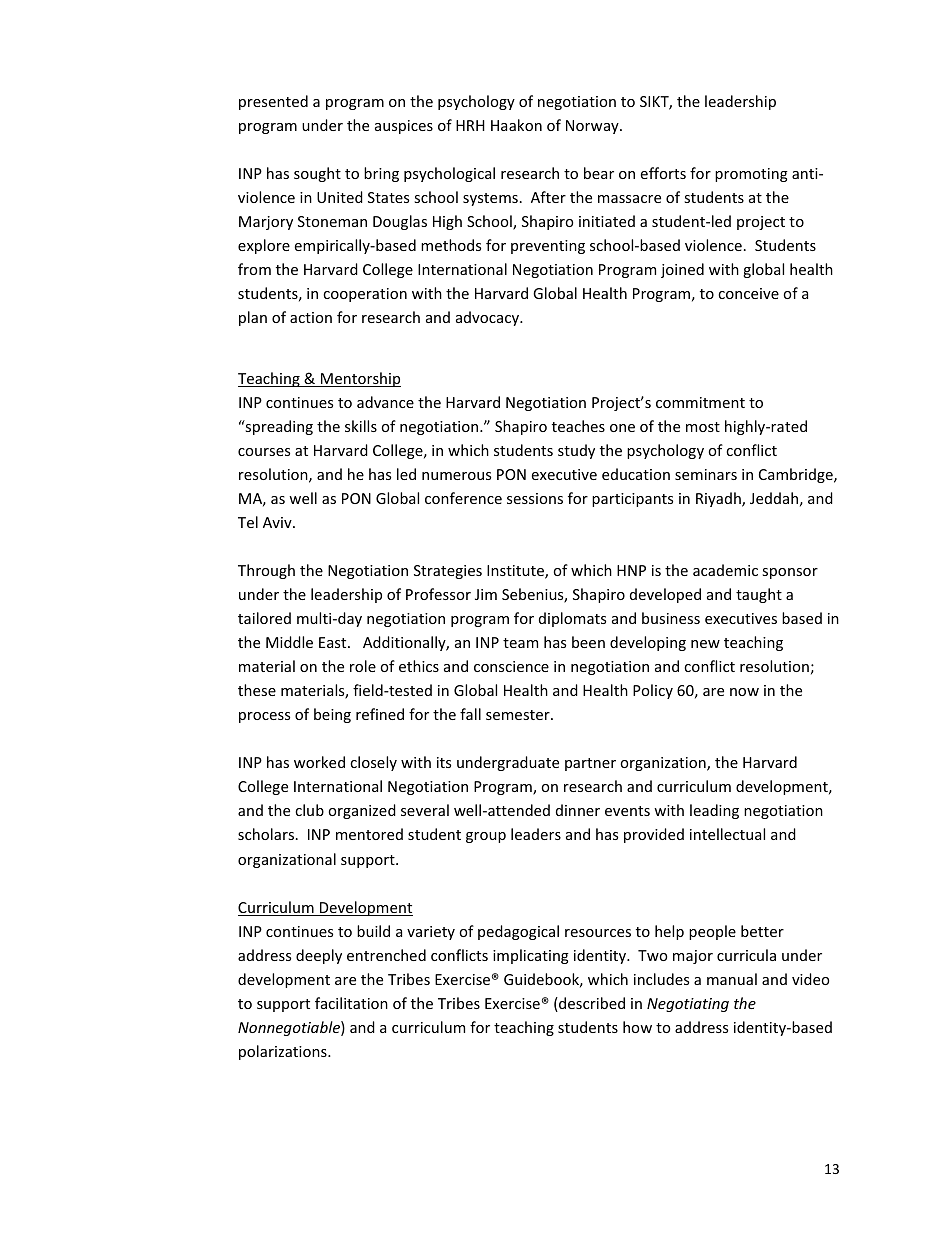 This screenshot has height=1233, width=952. What do you see at coordinates (703, 427) in the screenshot?
I see `most` at bounding box center [703, 427].
